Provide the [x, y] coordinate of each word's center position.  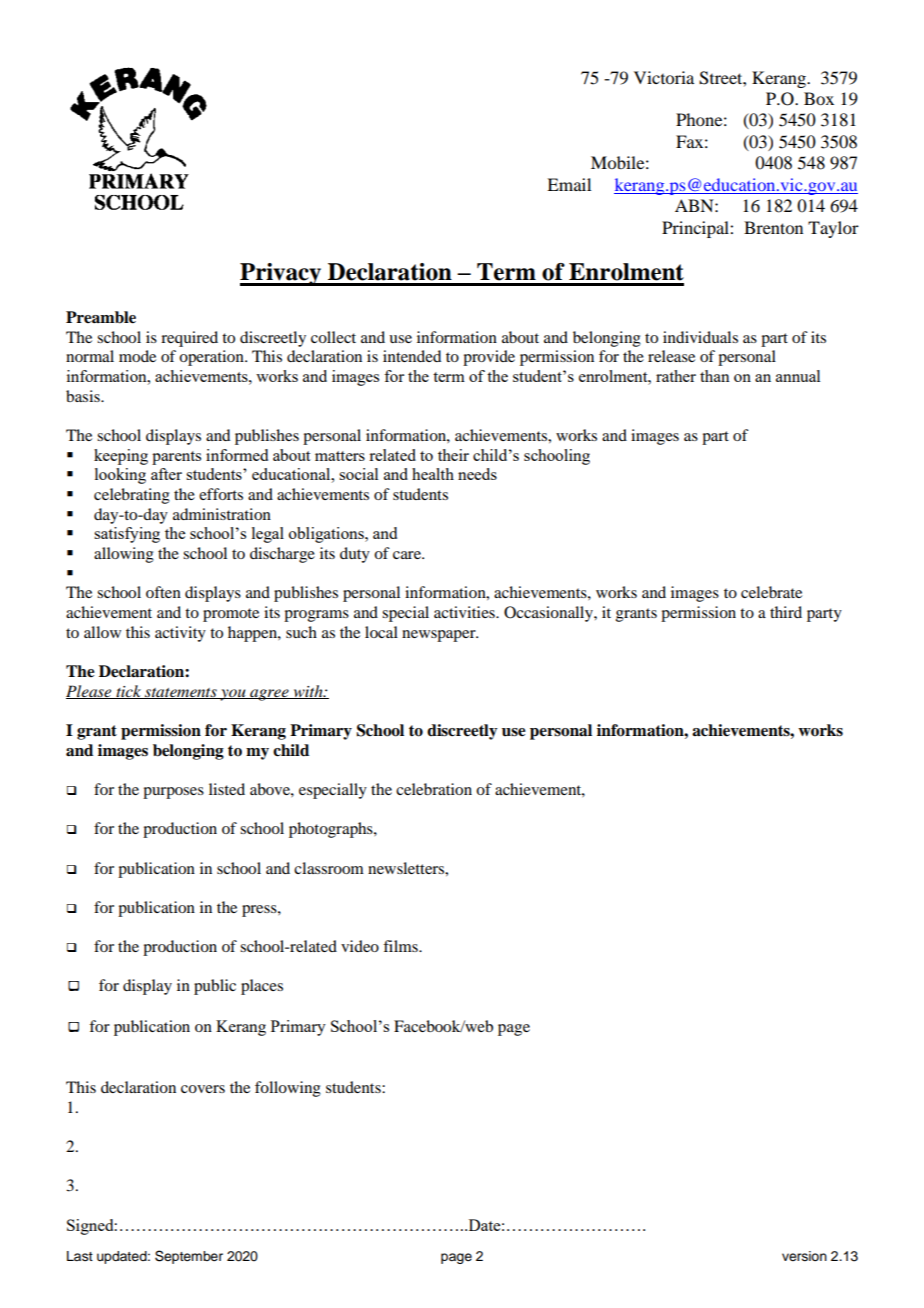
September [189, 1257]
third [786, 612]
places [262, 987]
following [288, 1089]
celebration [434, 789]
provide [489, 358]
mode [137, 356]
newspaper [440, 636]
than [715, 376]
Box [819, 98]
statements [181, 693]
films [401, 946]
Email [569, 184]
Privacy [282, 274]
